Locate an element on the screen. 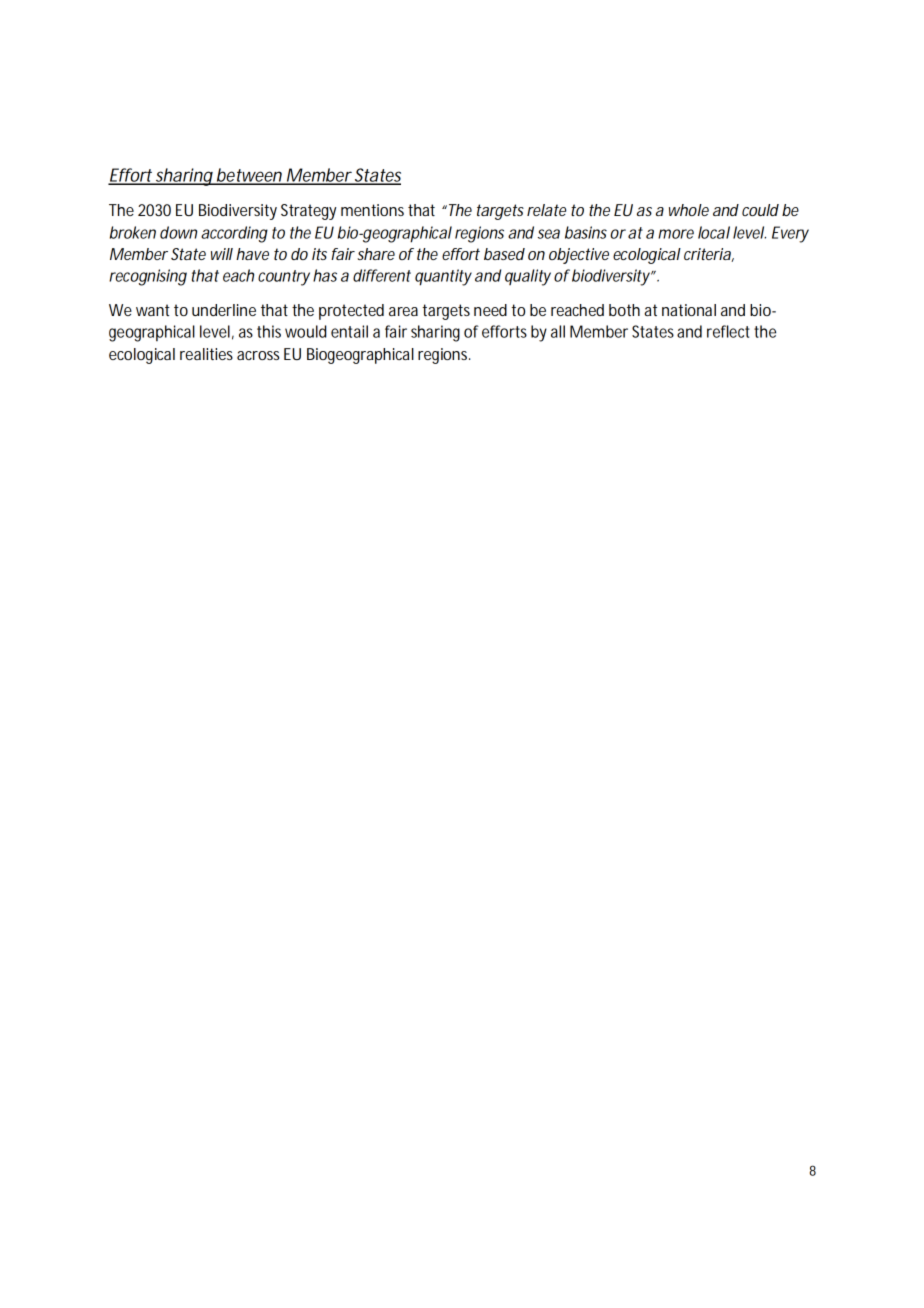 The image size is (924, 1308). whole is located at coordinates (689, 210).
